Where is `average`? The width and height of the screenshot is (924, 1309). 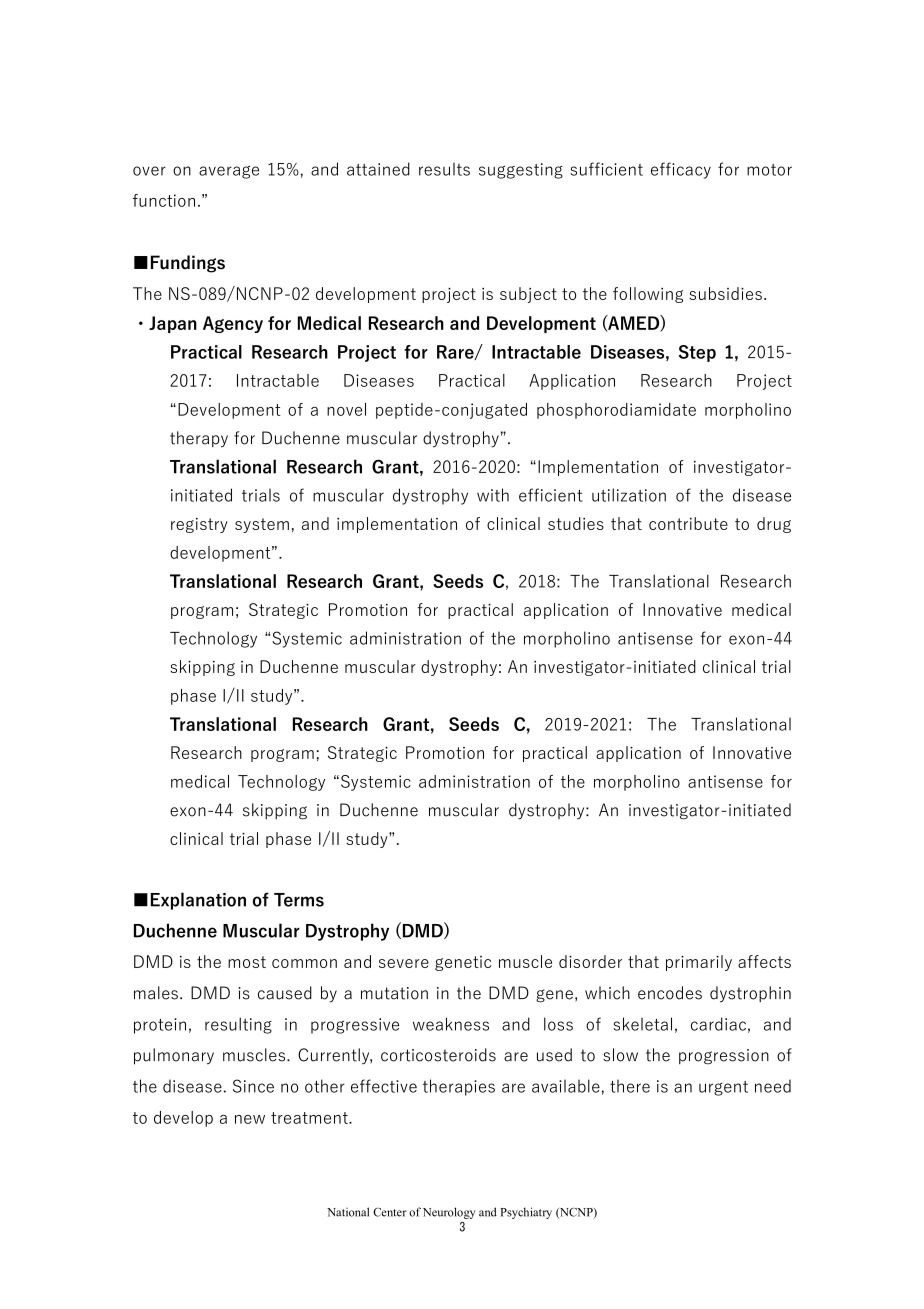 average is located at coordinates (229, 172).
